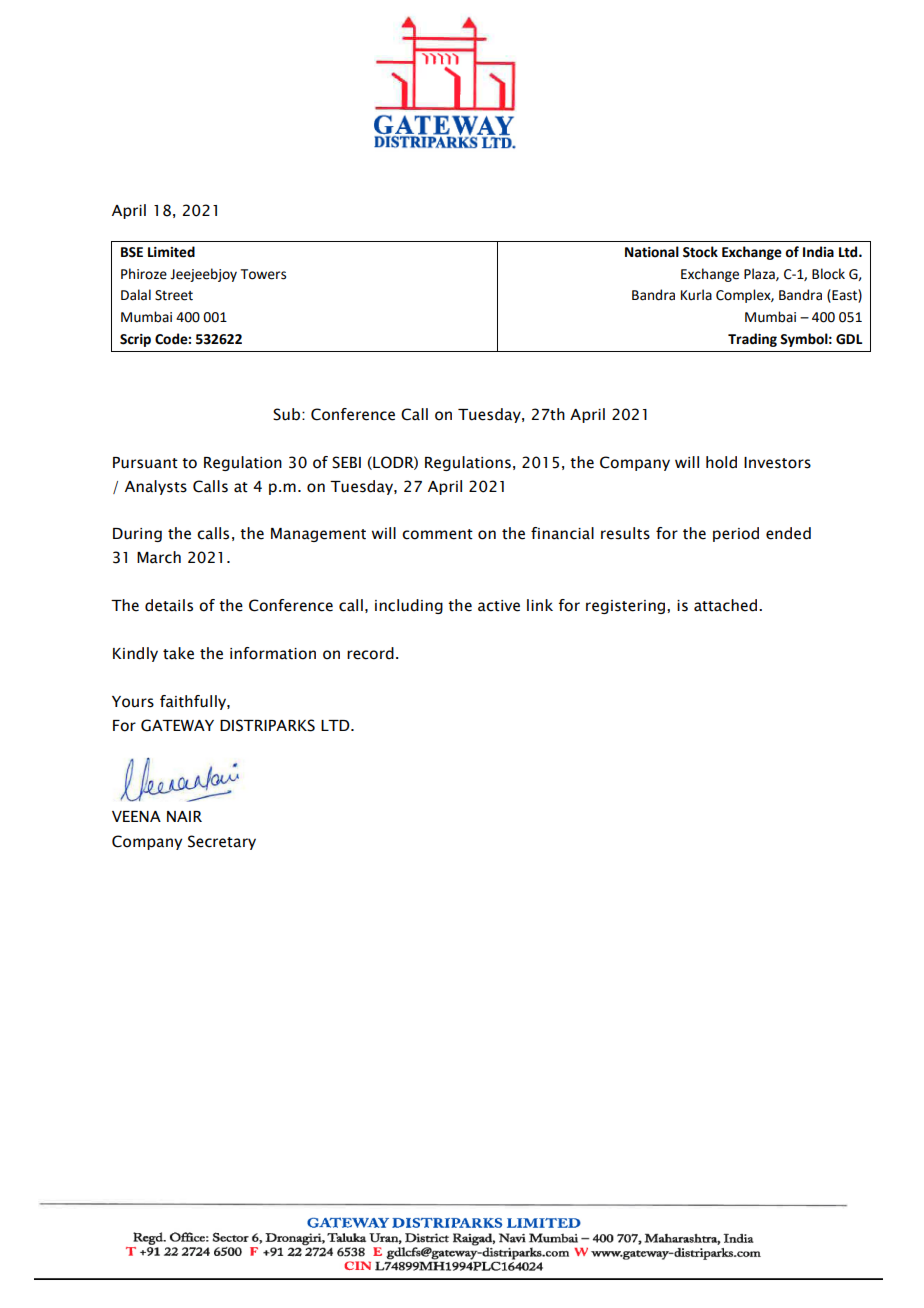 The height and width of the screenshot is (1308, 924). Describe the element at coordinates (760, 274) in the screenshot. I see `Plaza` at that location.
